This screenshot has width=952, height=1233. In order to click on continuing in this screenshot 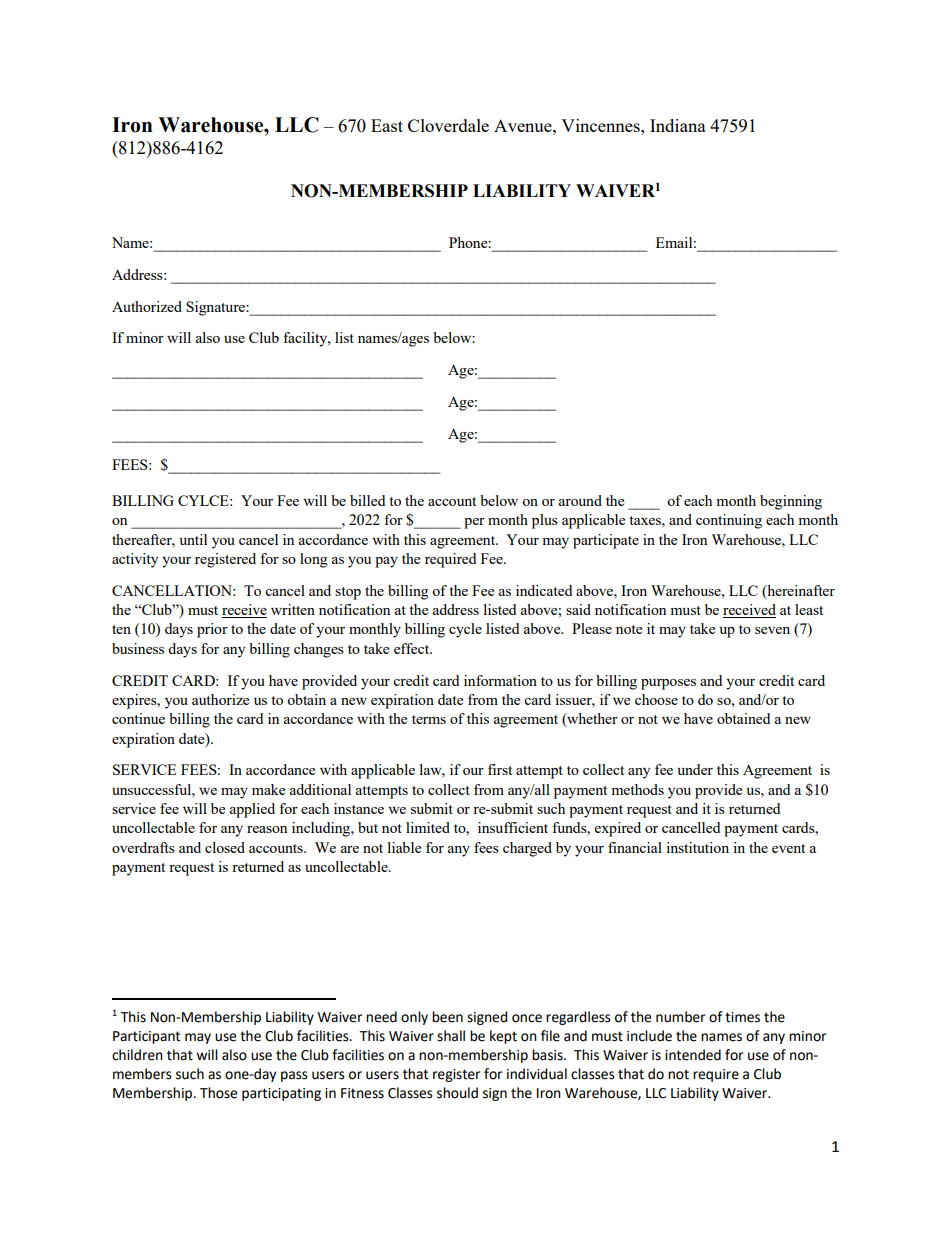, I will do `click(729, 521)`.
